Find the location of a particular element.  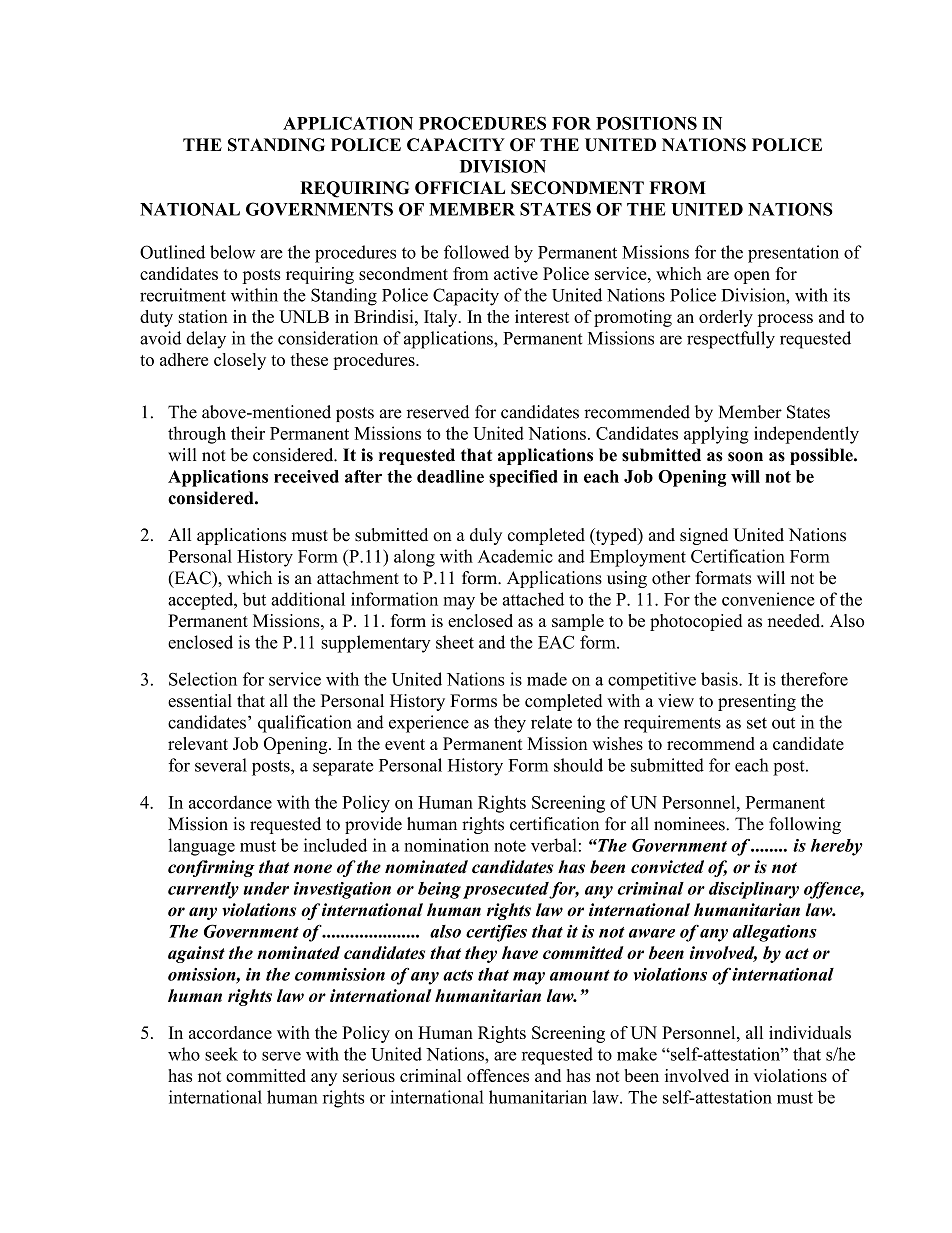

acts is located at coordinates (458, 975).
